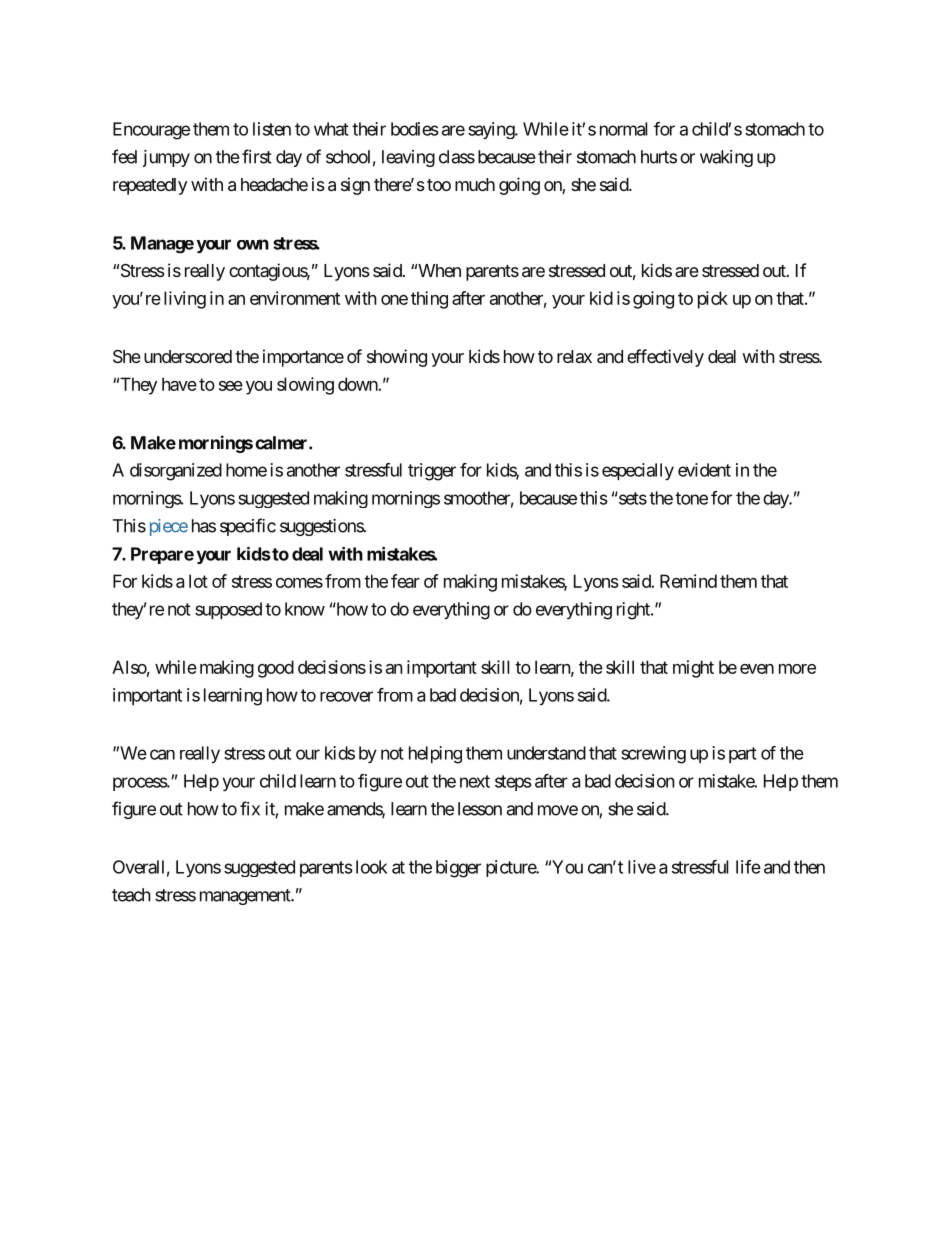 The width and height of the page is (952, 1233). I want to click on saying, so click(492, 130).
